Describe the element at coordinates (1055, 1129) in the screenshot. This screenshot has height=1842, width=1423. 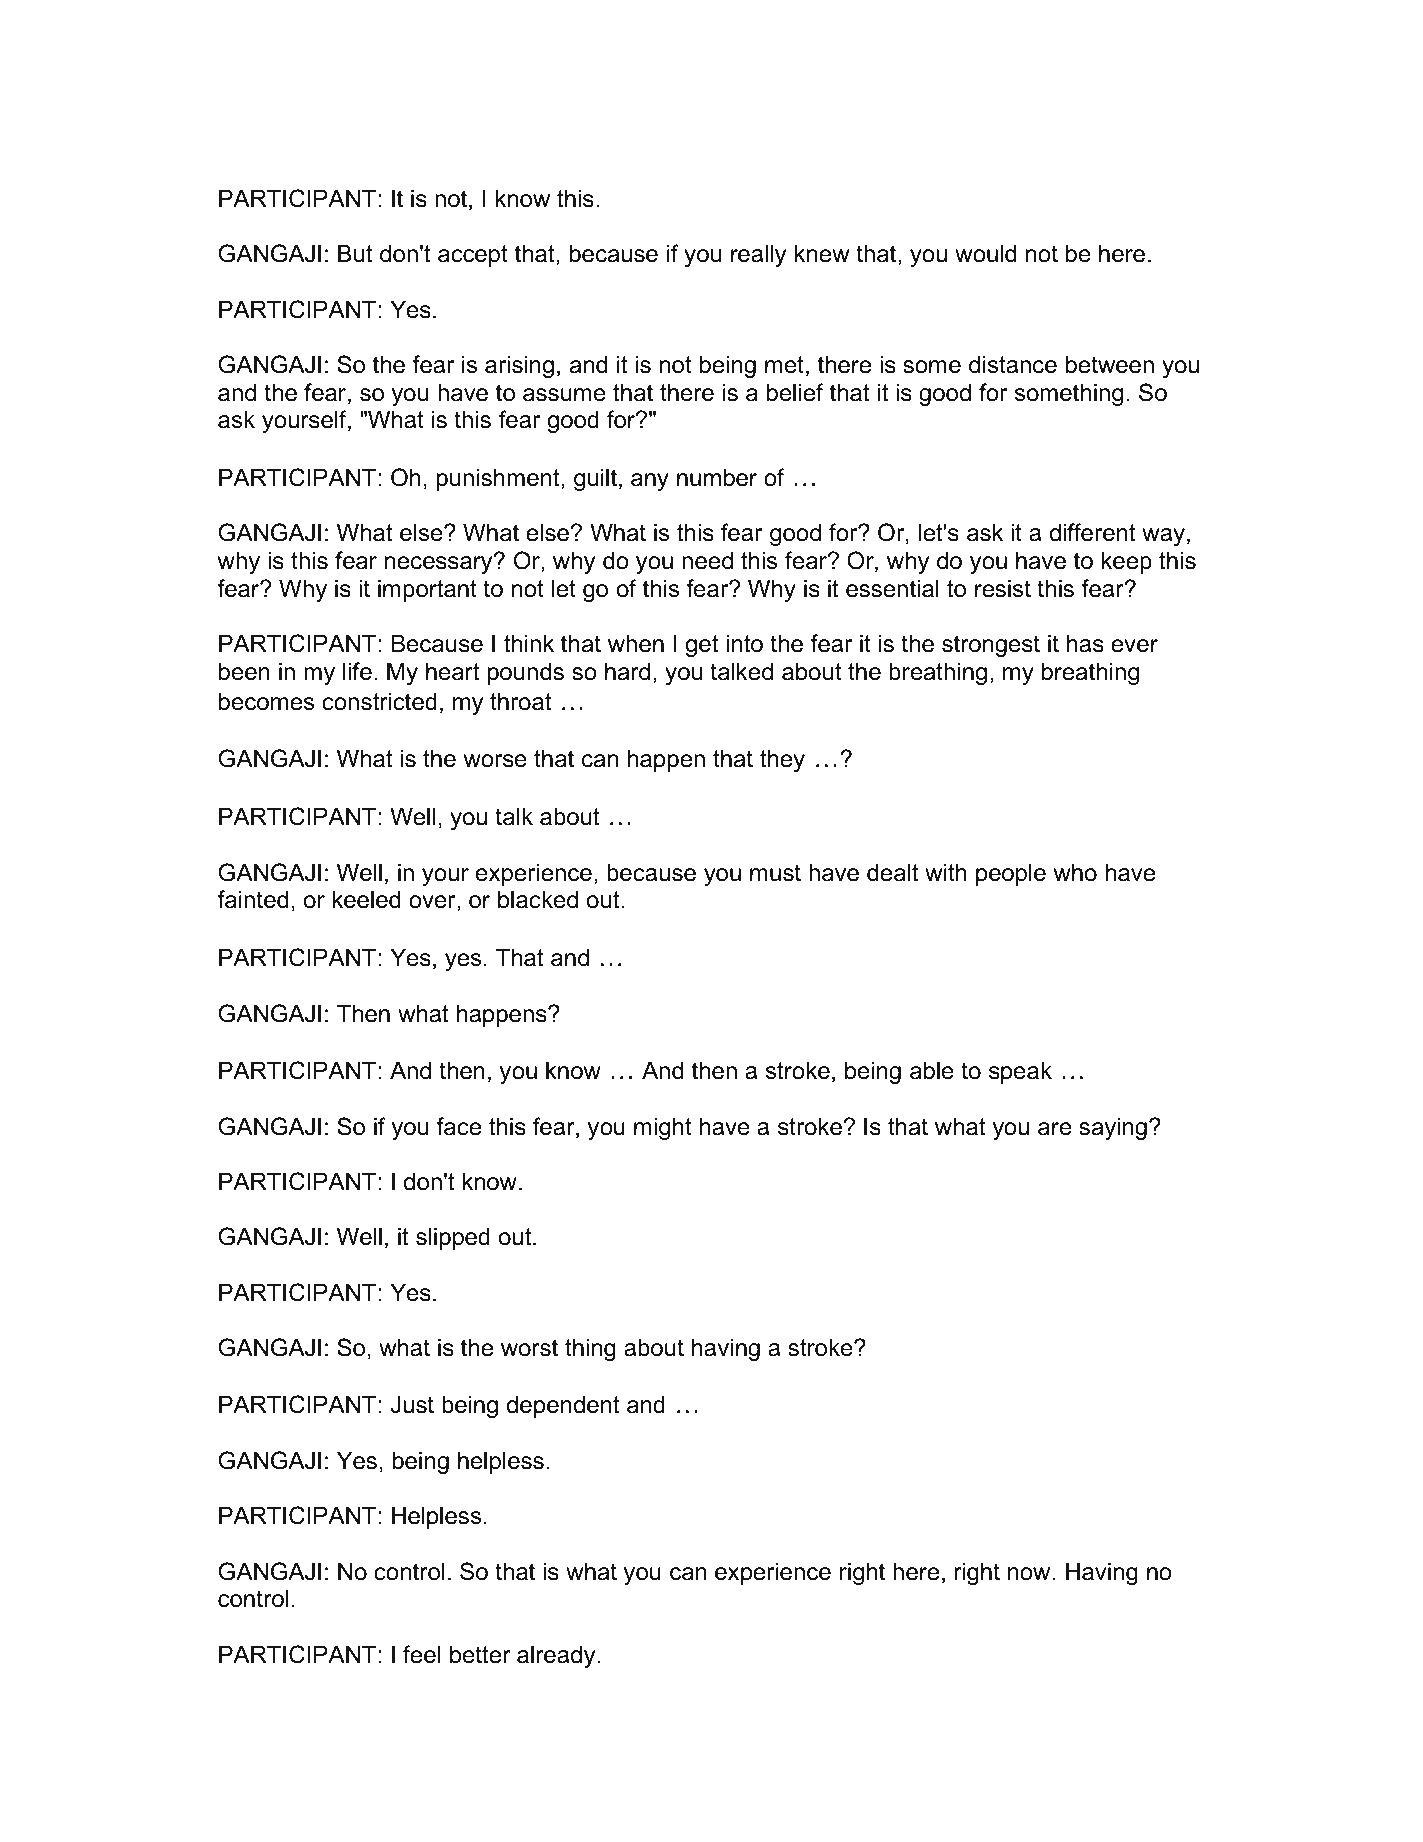
I see `are` at that location.
